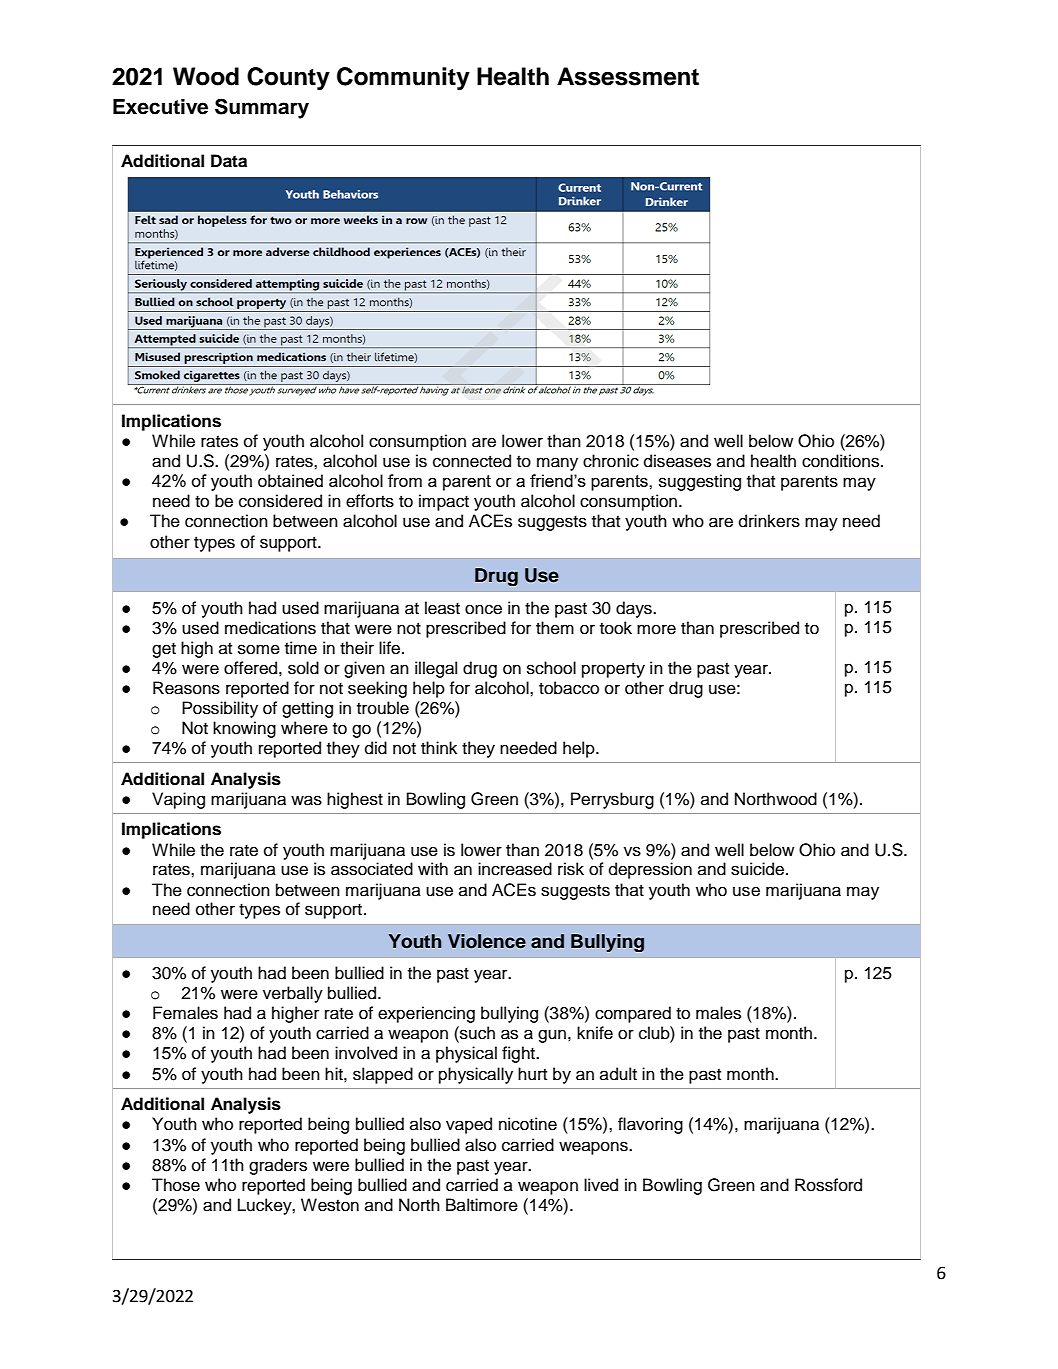 This screenshot has width=1058, height=1369. What do you see at coordinates (262, 108) in the screenshot?
I see `Summary` at bounding box center [262, 108].
